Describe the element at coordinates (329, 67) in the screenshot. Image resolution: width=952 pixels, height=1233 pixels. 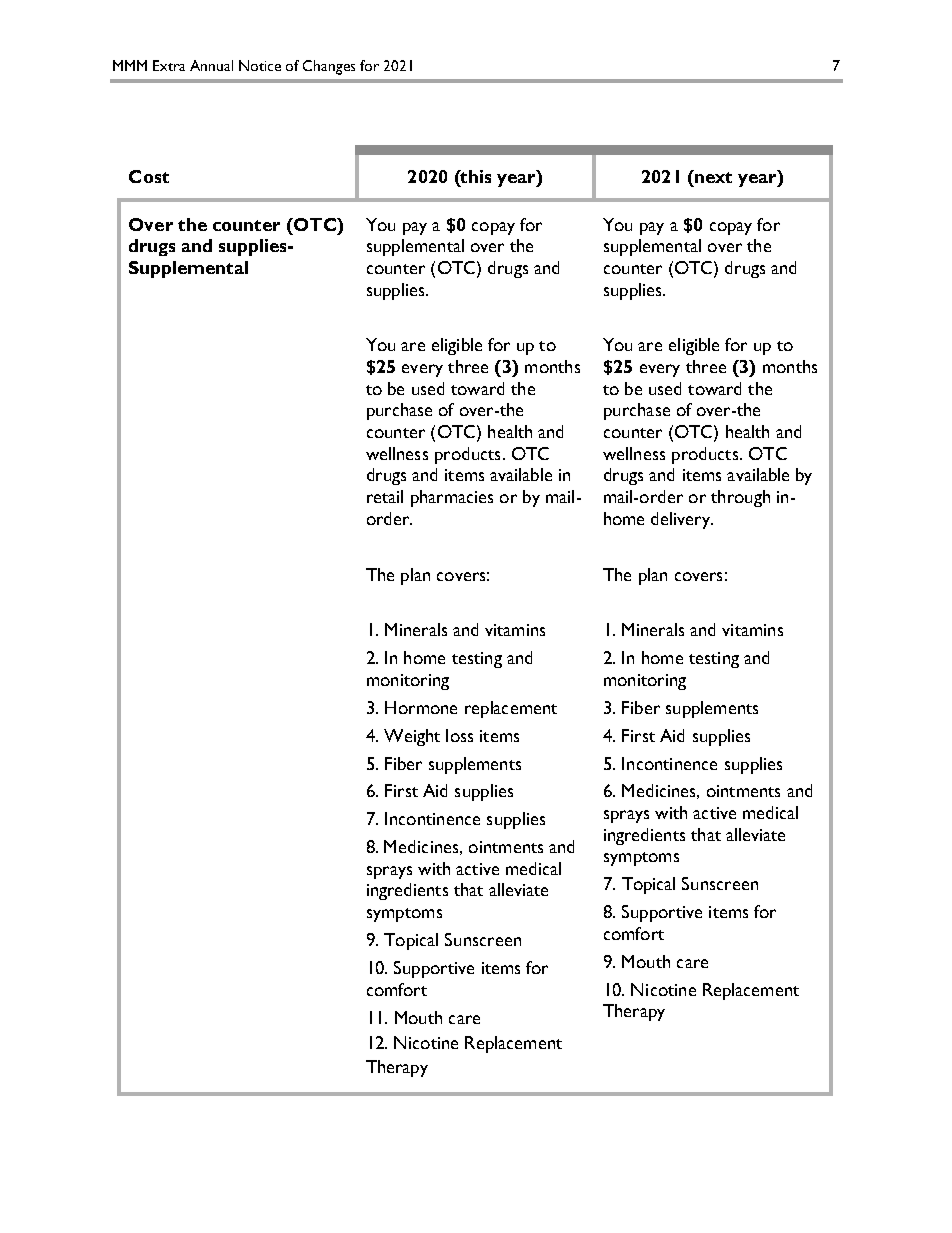
I see `Changes` at that location.
